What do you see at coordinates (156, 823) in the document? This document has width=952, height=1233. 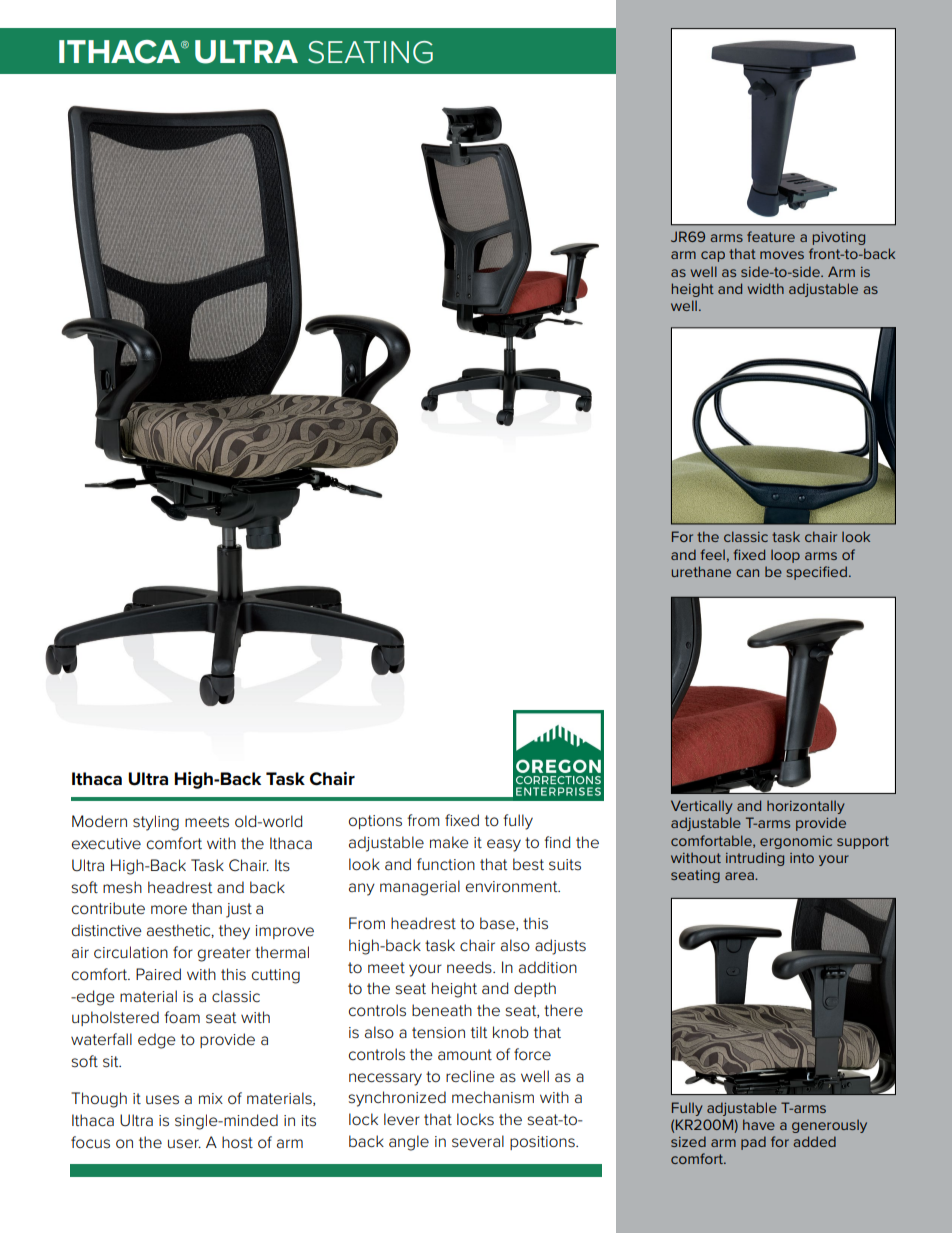 I see `styling` at bounding box center [156, 823].
